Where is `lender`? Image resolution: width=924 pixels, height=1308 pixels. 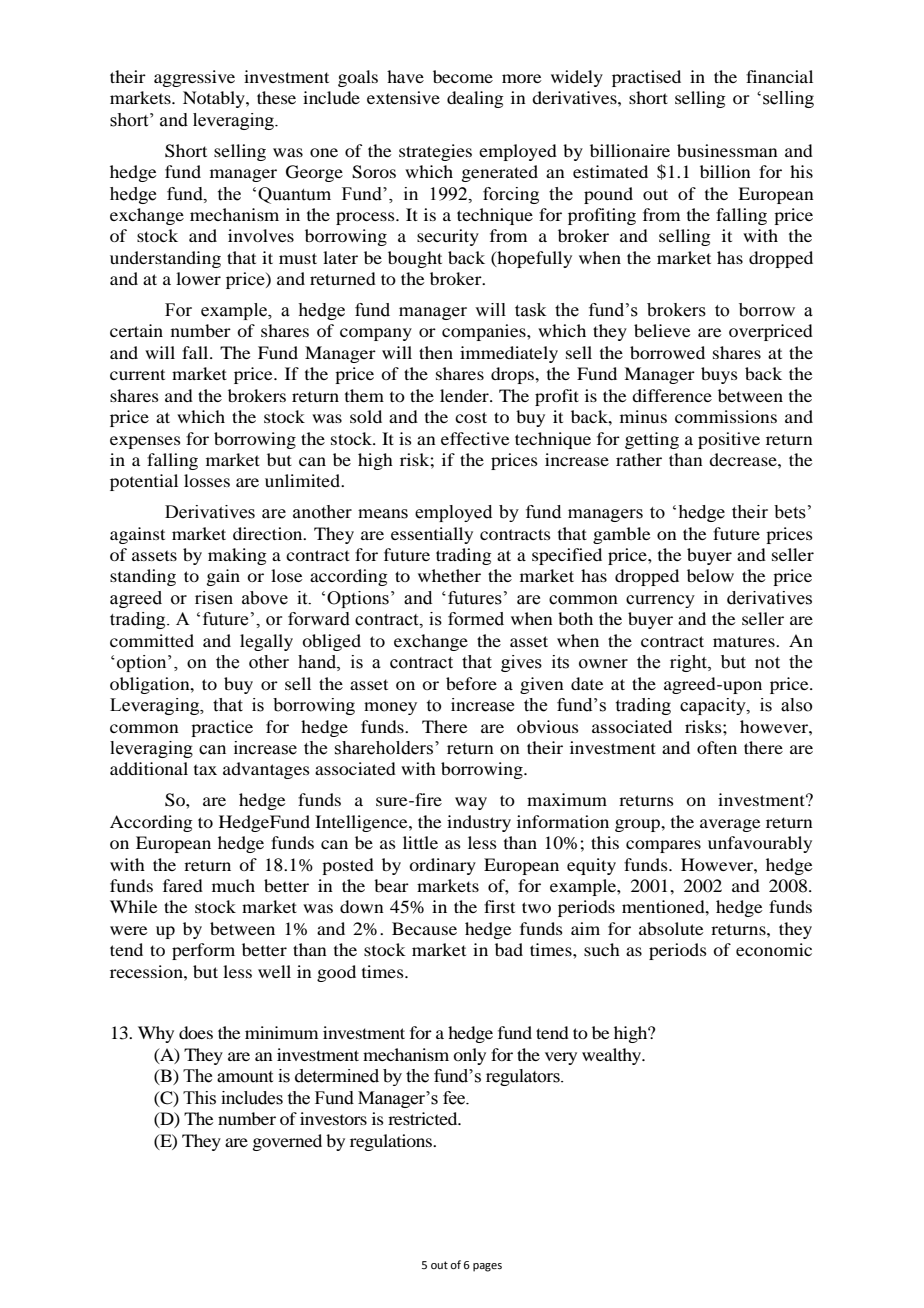 lender is located at coordinates (465, 395).
